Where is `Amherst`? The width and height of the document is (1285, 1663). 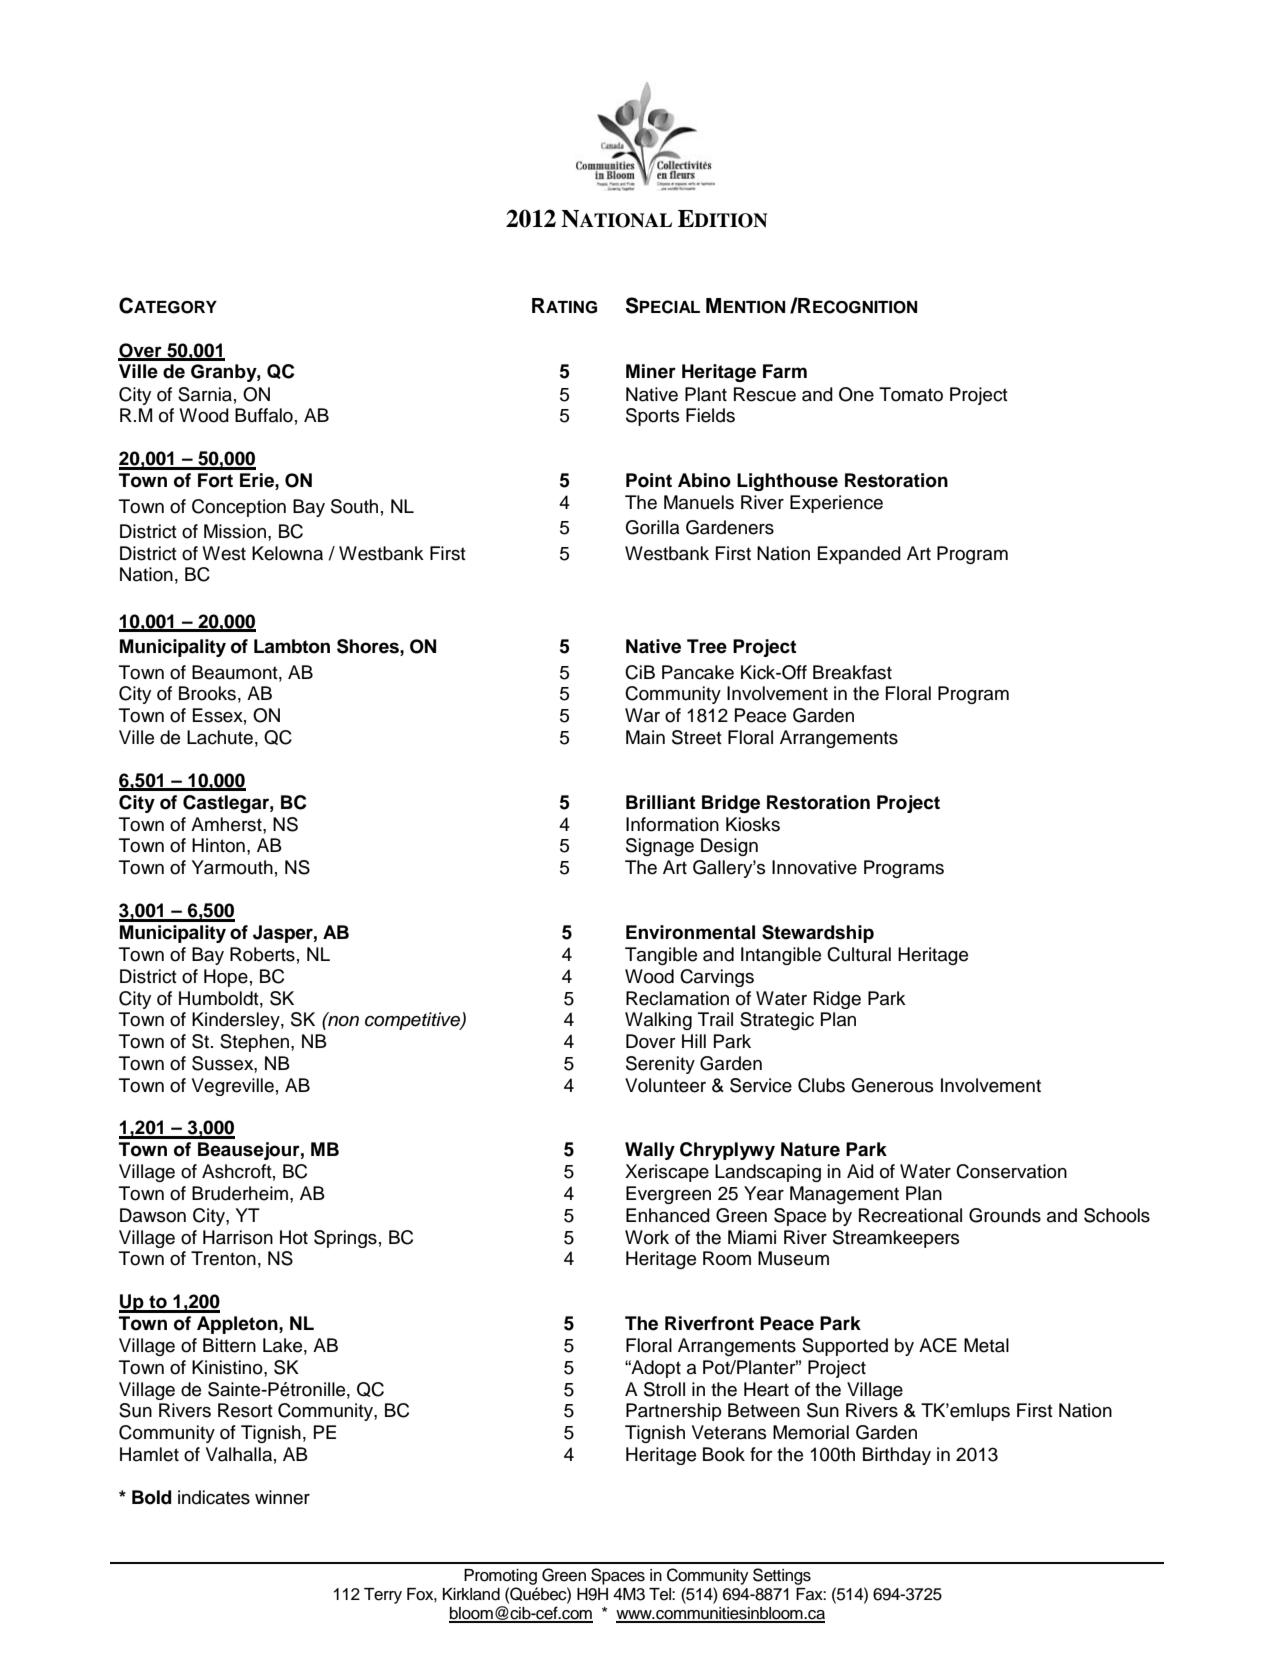
Amherst is located at coordinates (227, 824).
